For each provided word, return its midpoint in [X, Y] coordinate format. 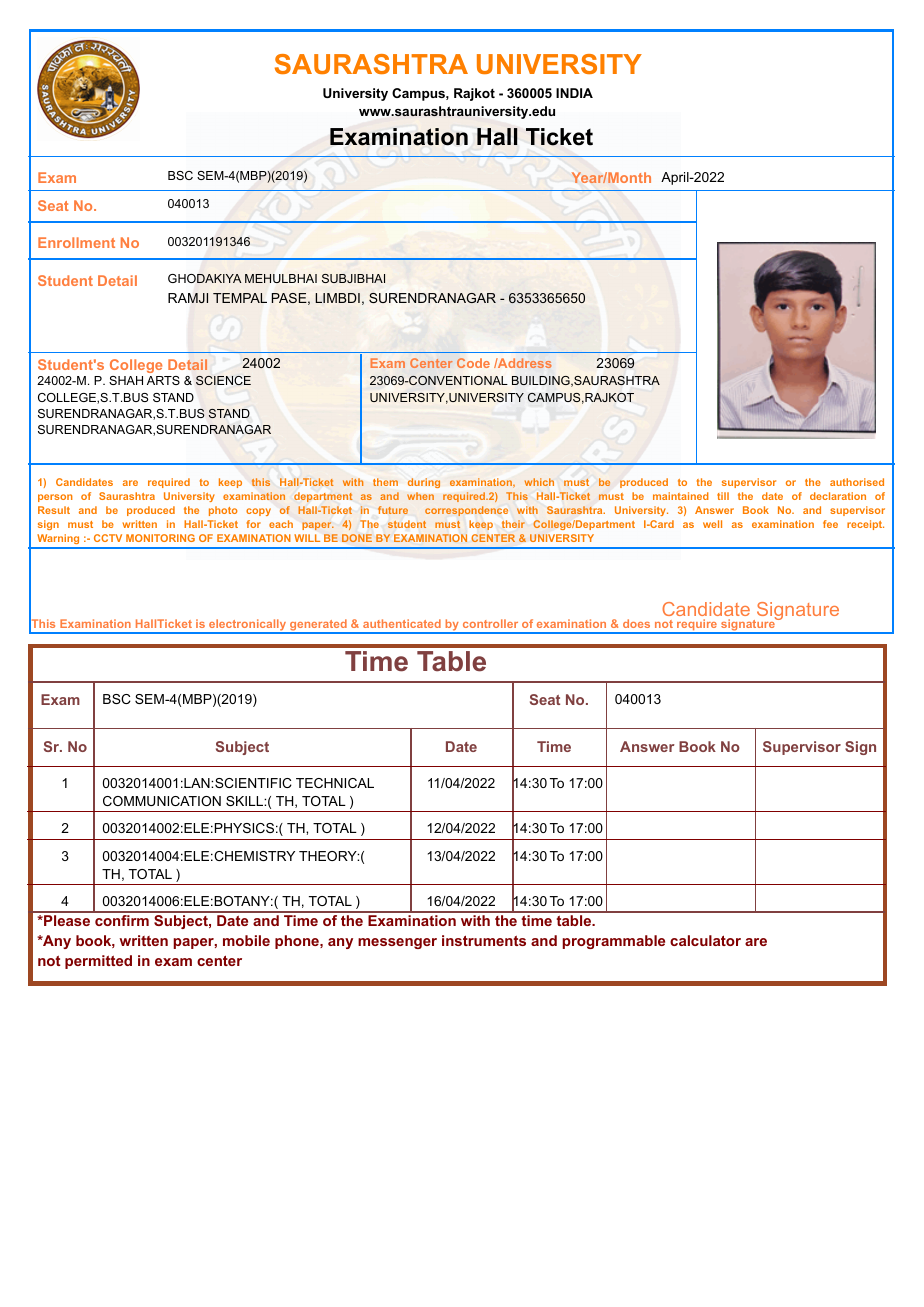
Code [473, 363]
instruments [484, 940]
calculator [705, 940]
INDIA [574, 93]
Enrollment [76, 242]
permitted [98, 962]
